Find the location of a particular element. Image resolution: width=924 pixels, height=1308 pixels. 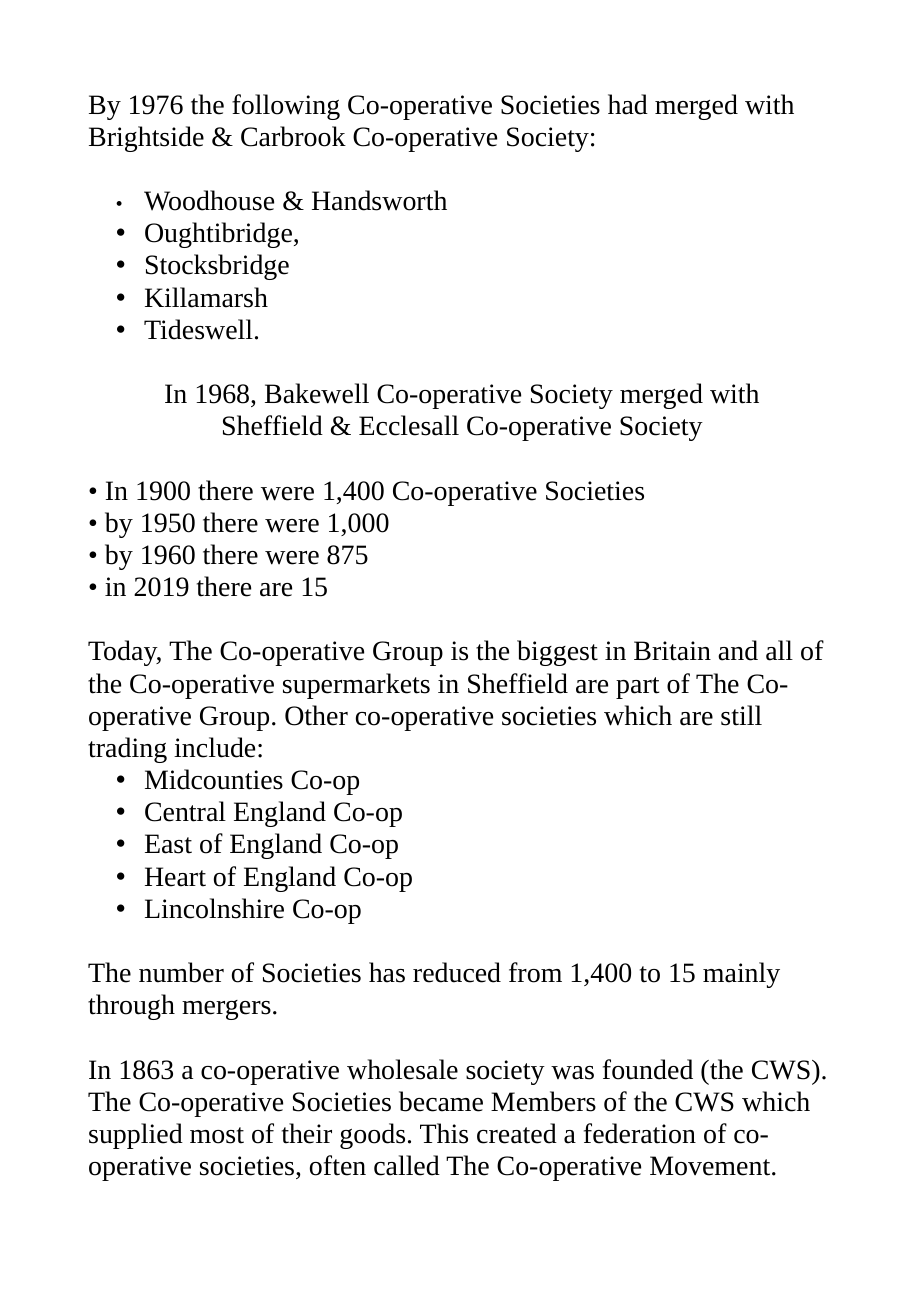

supermarkets is located at coordinates (356, 686).
